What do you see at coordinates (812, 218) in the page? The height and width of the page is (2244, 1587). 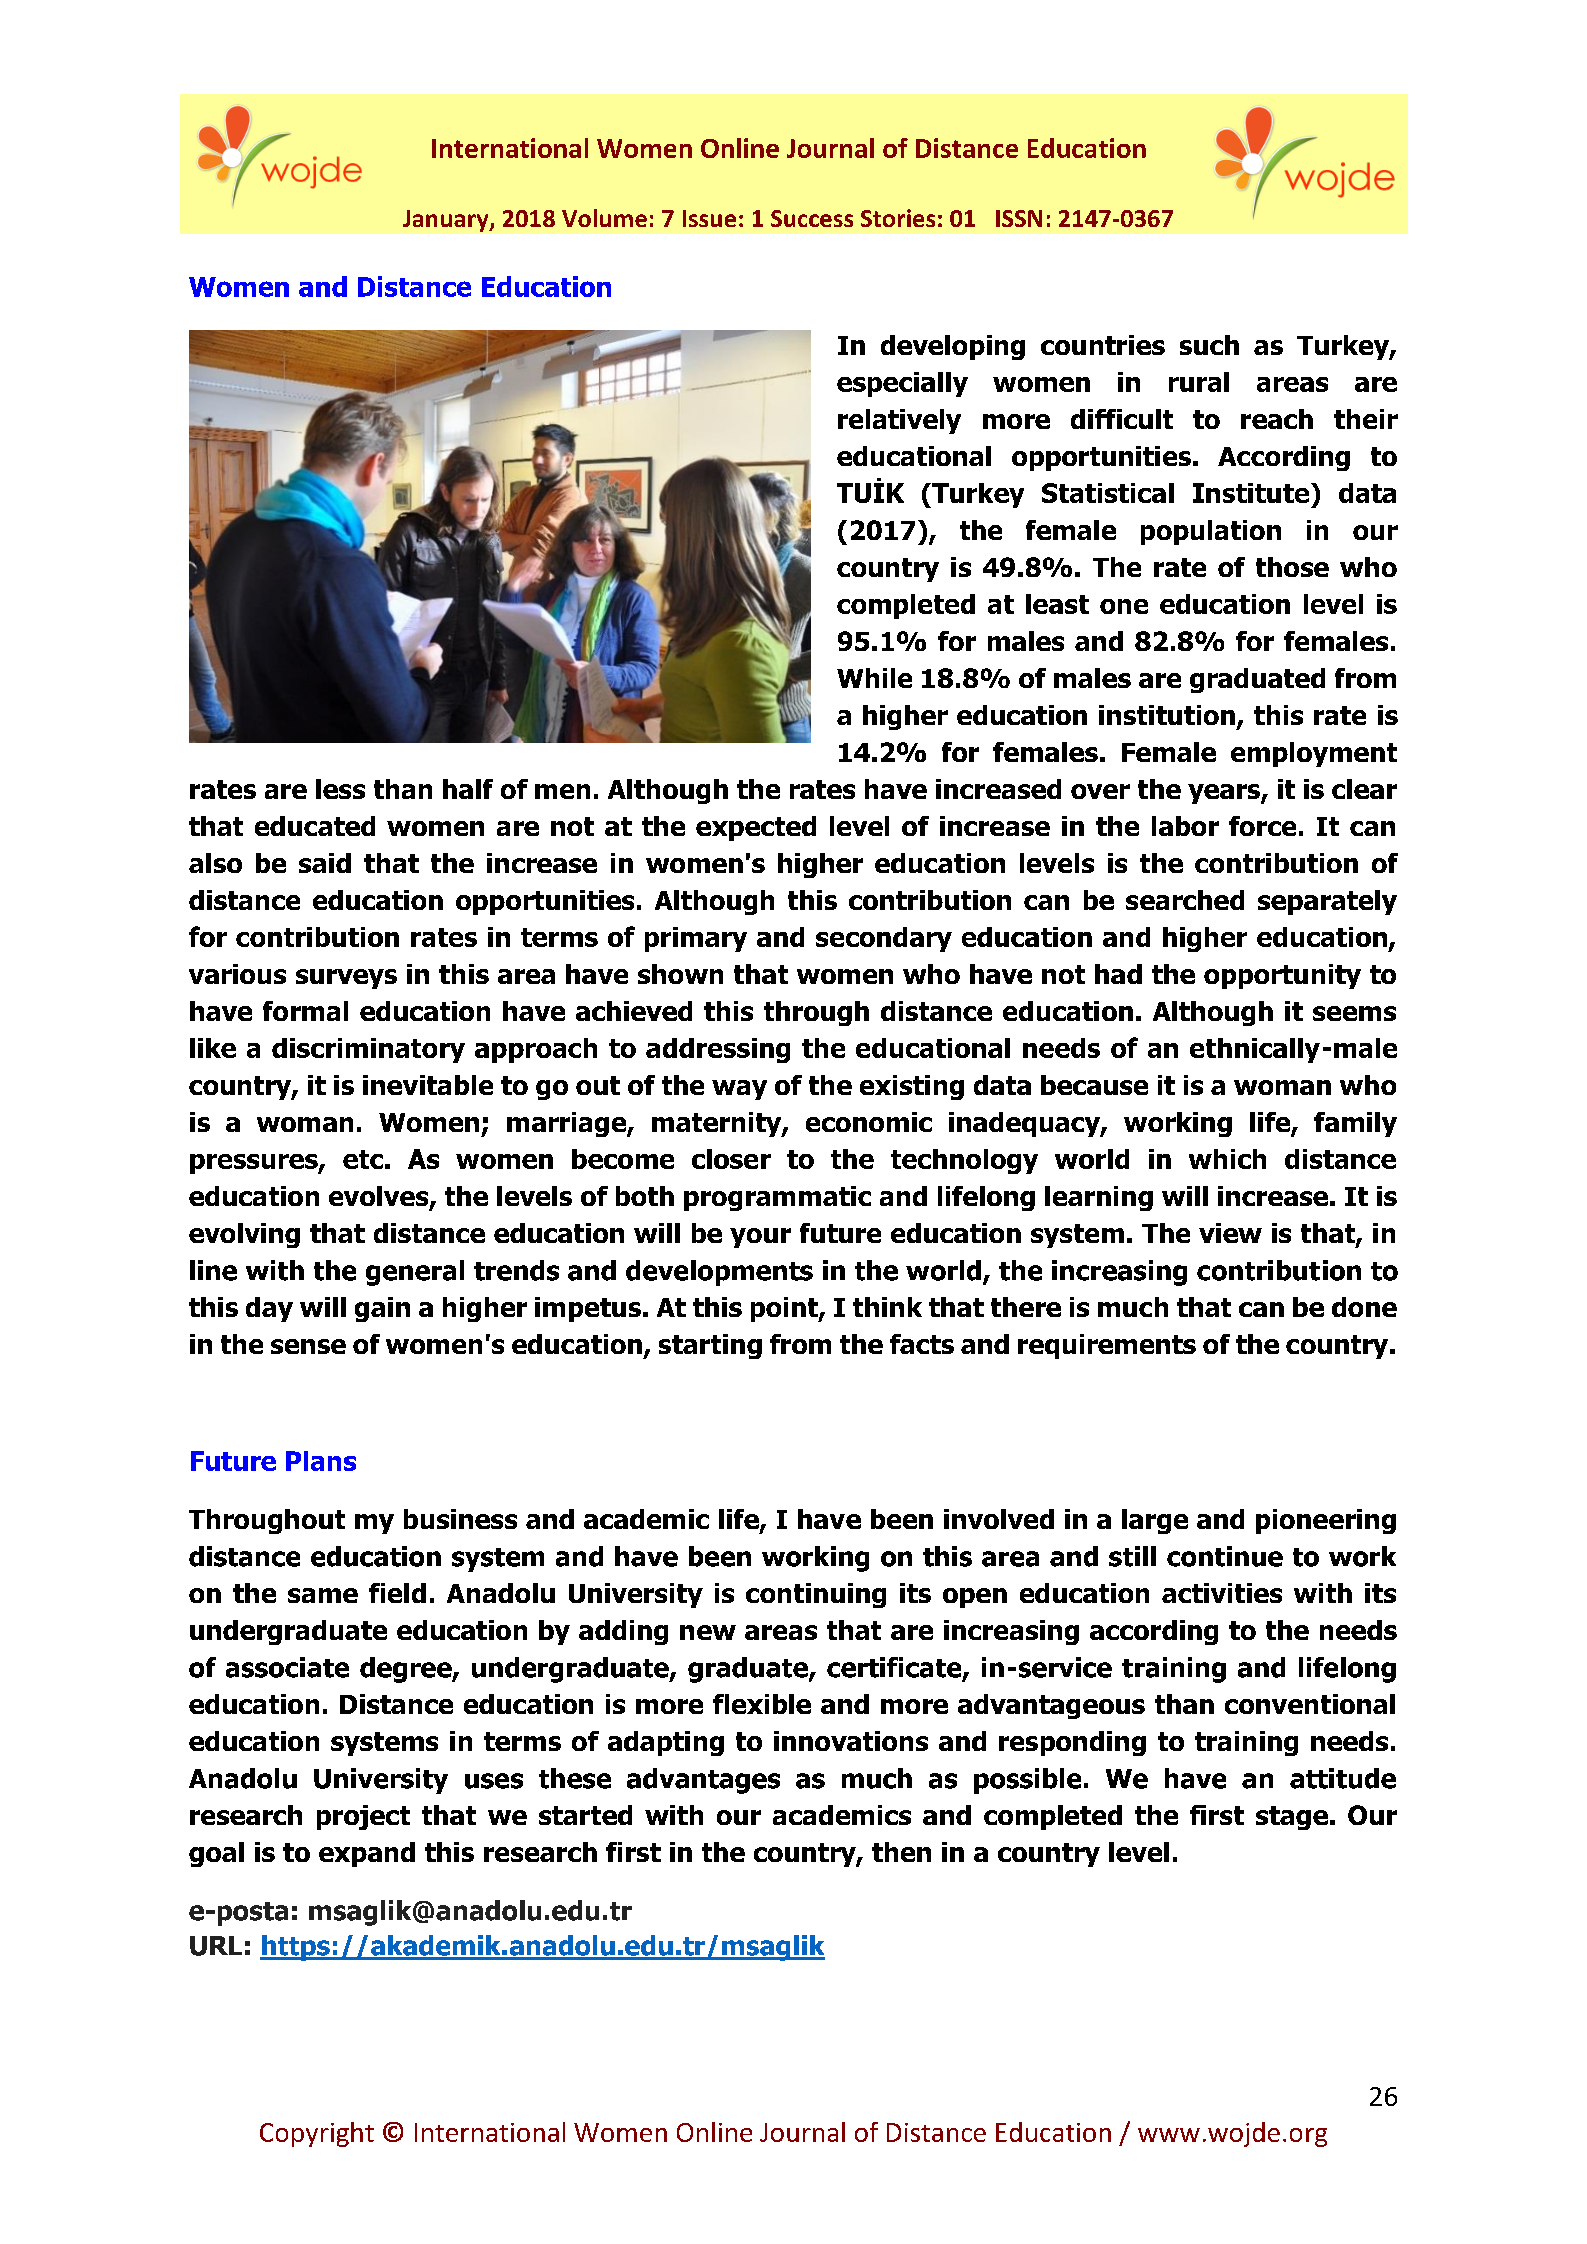 I see `Success` at bounding box center [812, 218].
